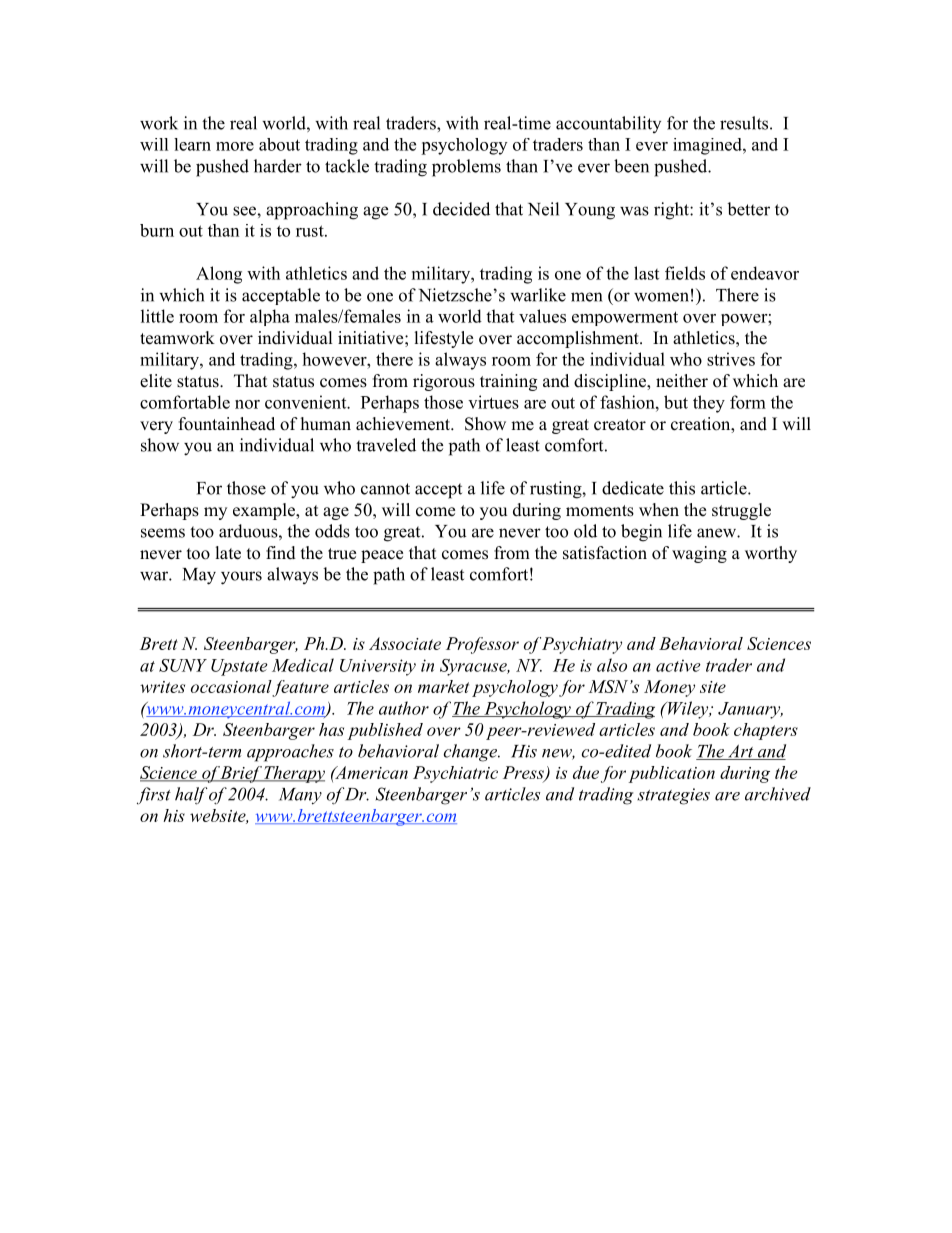  I want to click on imagined, so click(708, 146).
